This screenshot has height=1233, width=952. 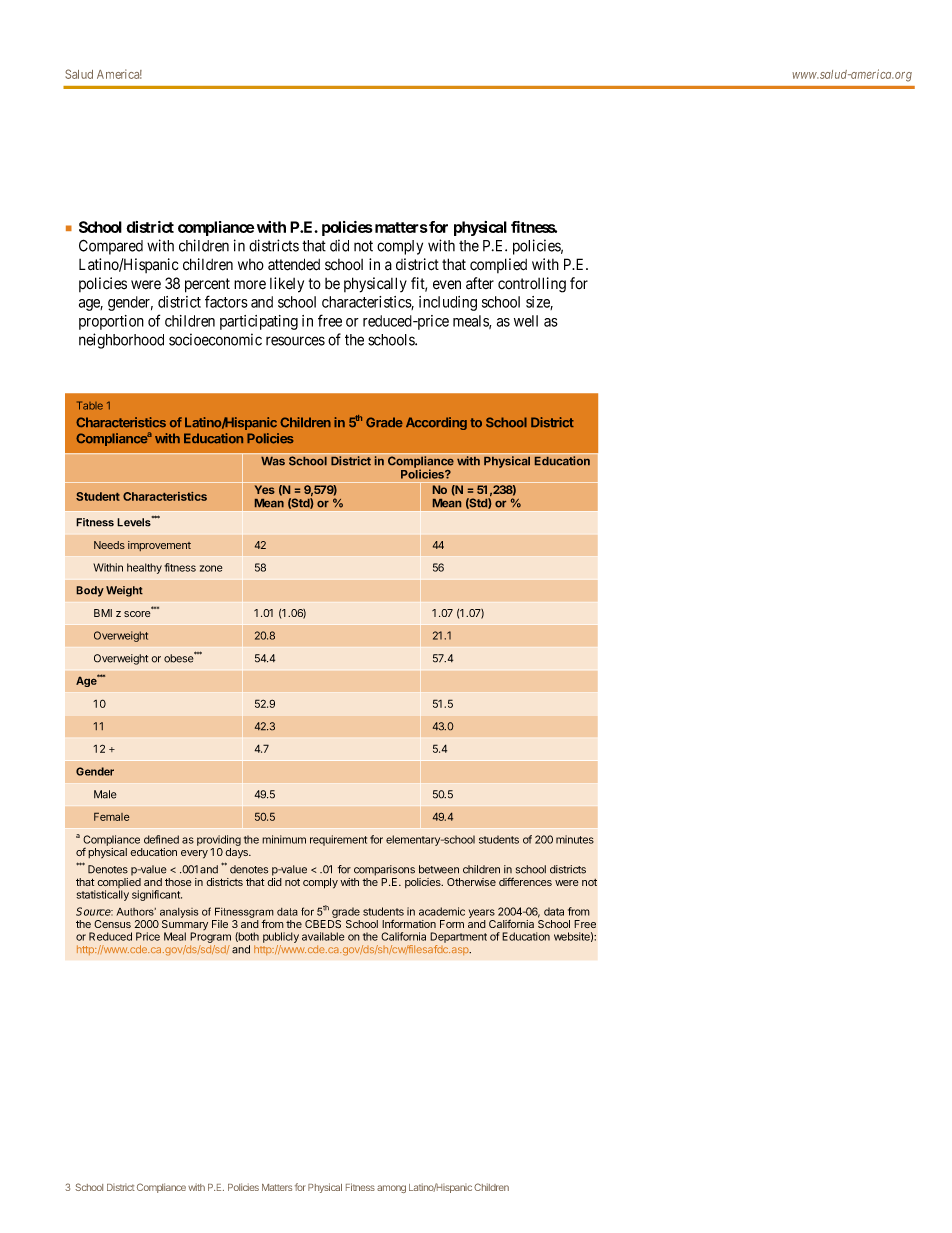 I want to click on requirement, so click(x=338, y=840).
